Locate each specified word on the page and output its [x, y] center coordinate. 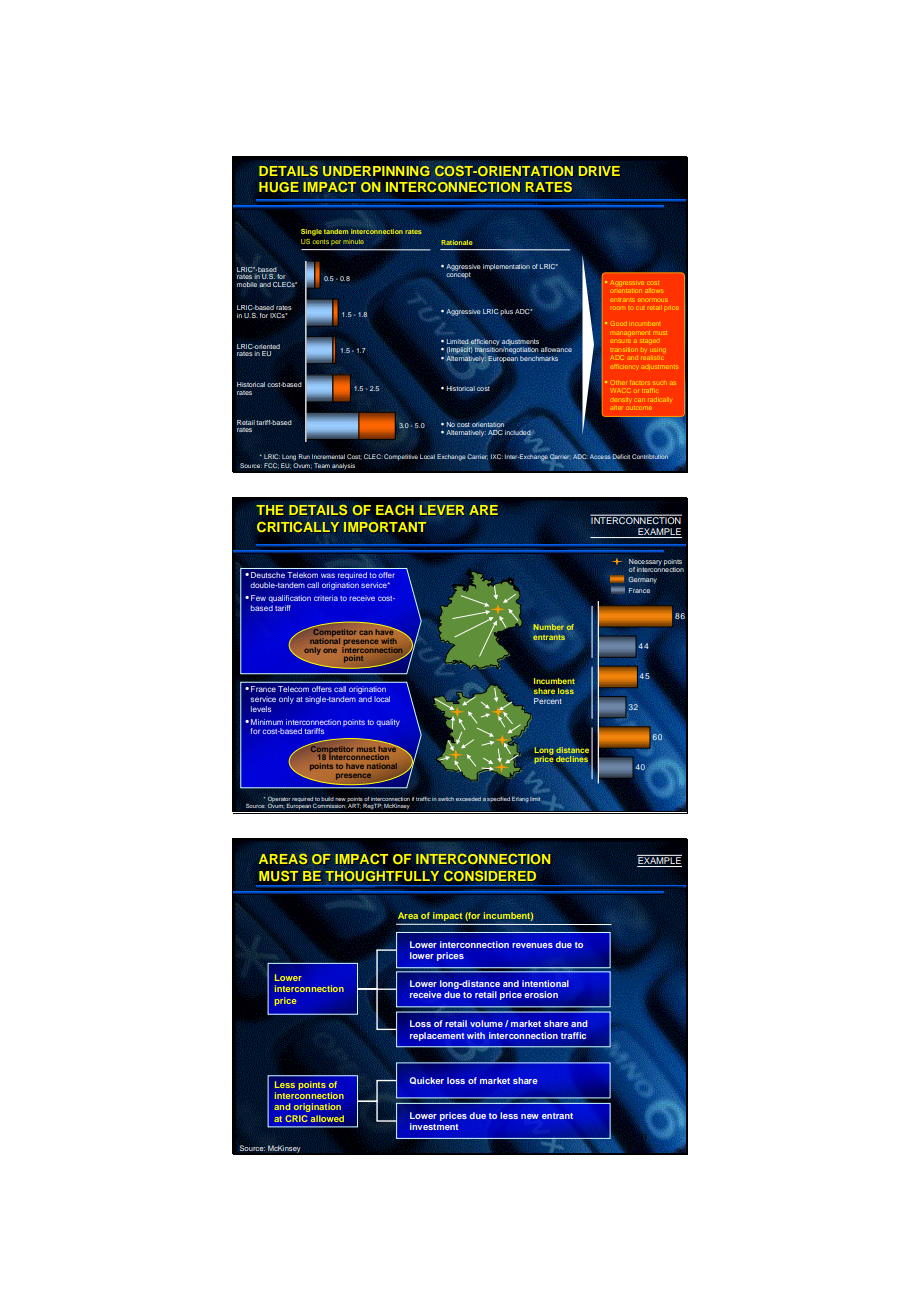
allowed [327, 1118]
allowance [556, 349]
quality [388, 723]
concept [458, 274]
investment [434, 1126]
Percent [548, 701]
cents [321, 242]
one [330, 651]
